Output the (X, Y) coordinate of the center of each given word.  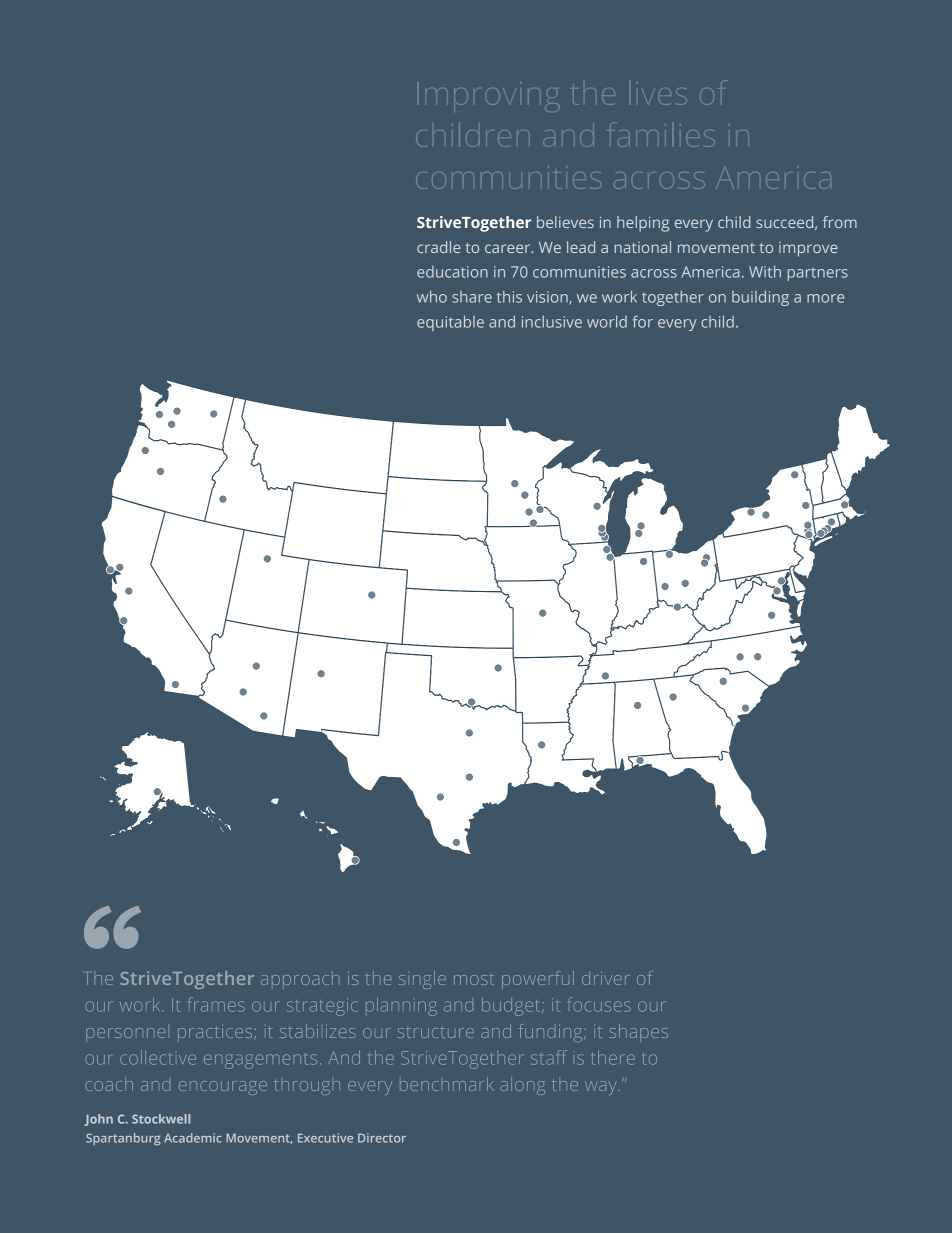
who (432, 296)
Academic (193, 1138)
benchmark (447, 1084)
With (765, 271)
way (601, 1088)
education (452, 272)
